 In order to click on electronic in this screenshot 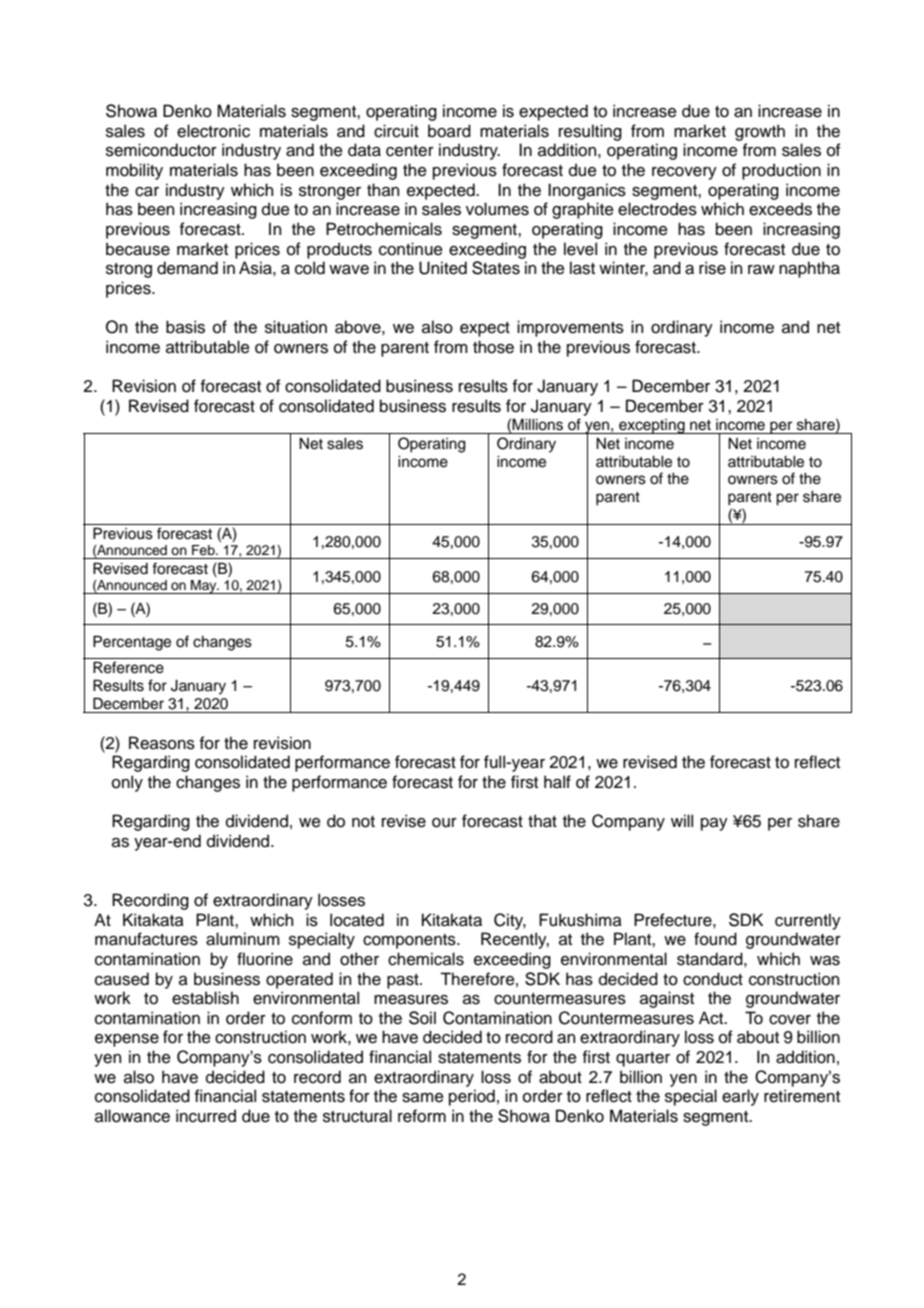, I will do `click(213, 131)`.
